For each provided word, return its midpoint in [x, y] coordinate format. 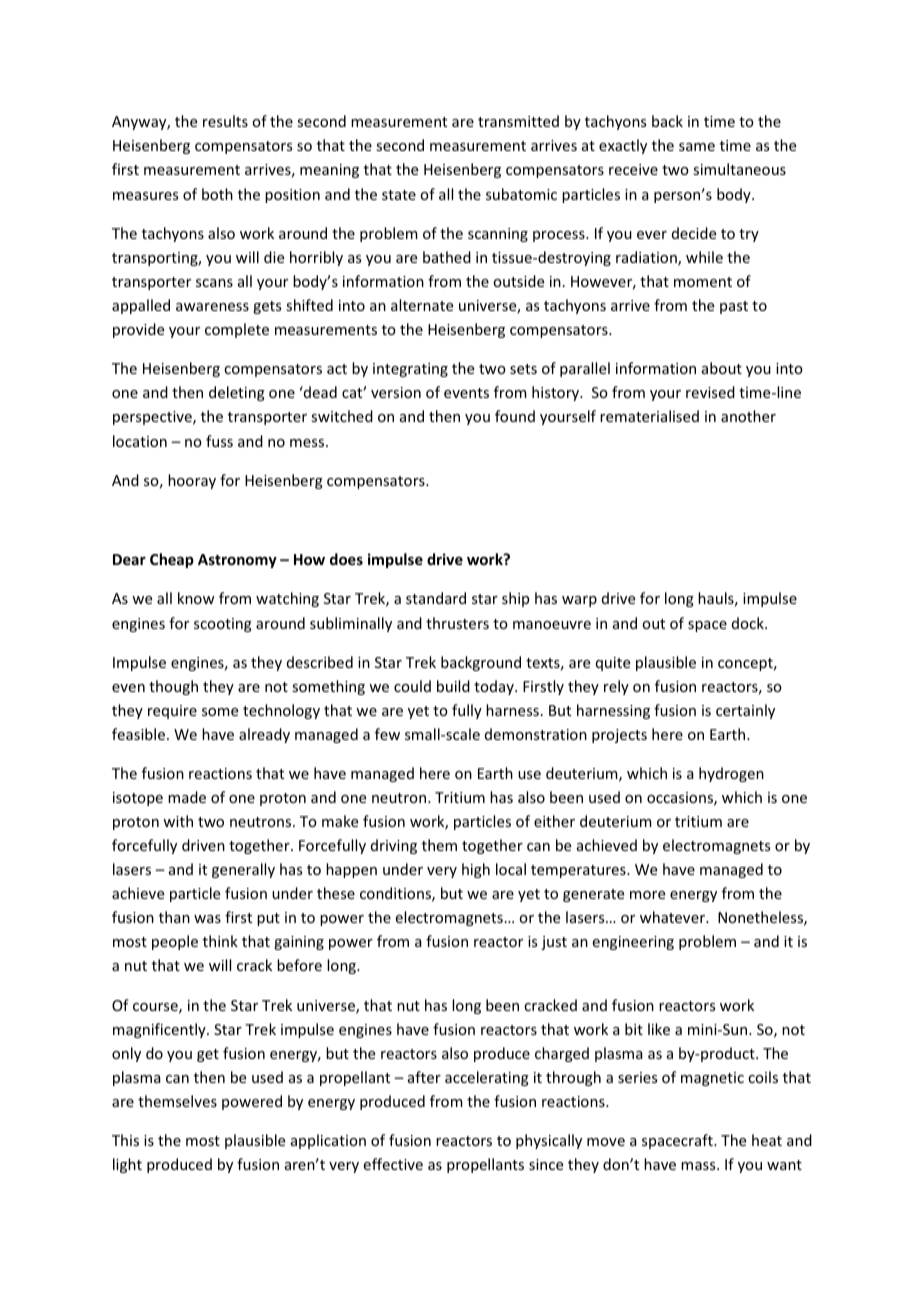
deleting [237, 393]
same [697, 147]
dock [749, 623]
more [647, 895]
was [207, 919]
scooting [223, 625]
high [476, 870]
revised [710, 392]
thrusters [457, 623]
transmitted [518, 121]
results [225, 121]
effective [393, 1164]
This [125, 1140]
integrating [410, 370]
